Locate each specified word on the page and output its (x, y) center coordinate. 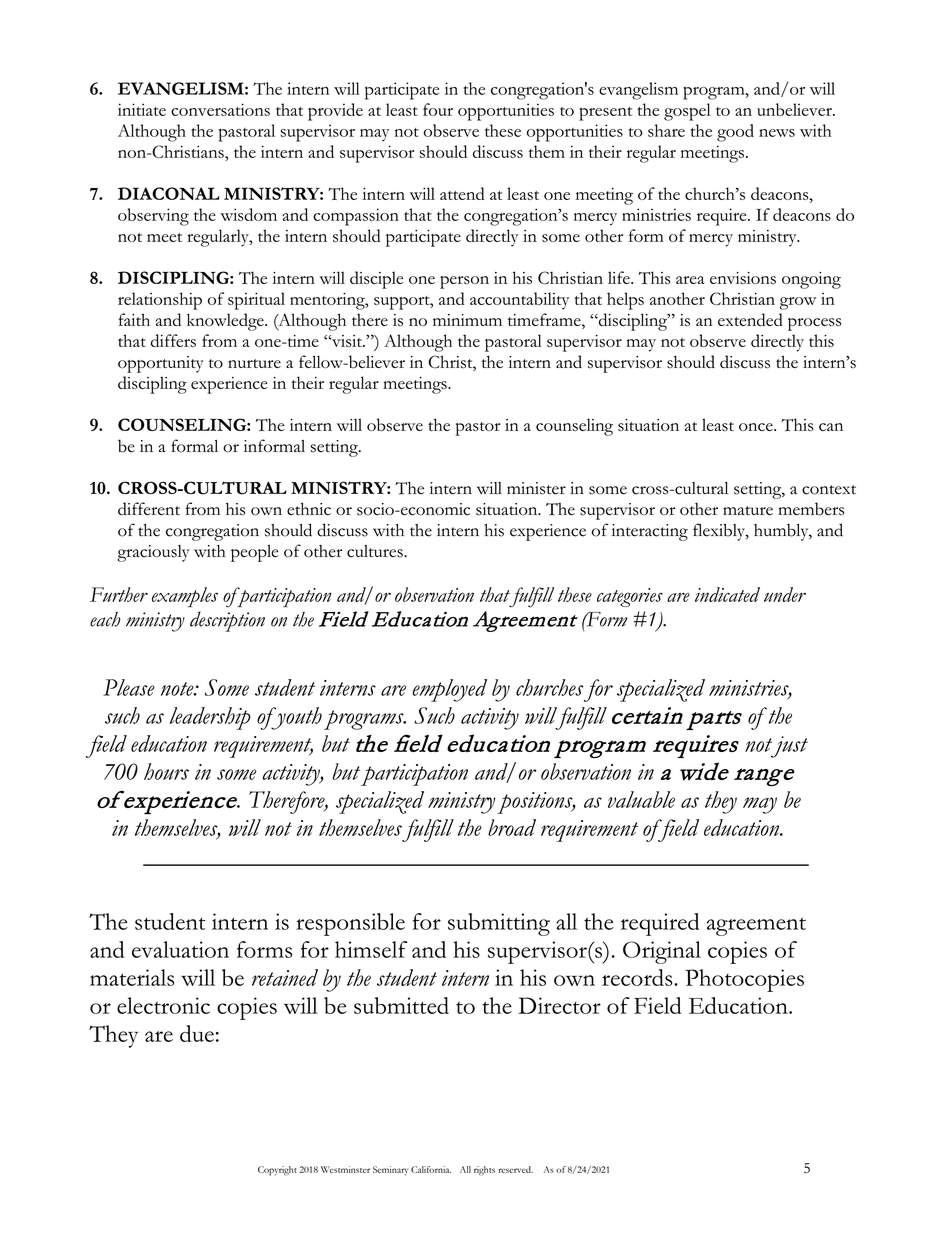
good (735, 133)
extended (750, 319)
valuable (641, 799)
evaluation (180, 949)
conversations (220, 109)
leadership (210, 718)
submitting (499, 924)
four (438, 109)
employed (450, 690)
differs (173, 340)
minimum (467, 320)
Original (662, 952)
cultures (376, 551)
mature (748, 510)
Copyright (277, 1171)
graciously (153, 553)
